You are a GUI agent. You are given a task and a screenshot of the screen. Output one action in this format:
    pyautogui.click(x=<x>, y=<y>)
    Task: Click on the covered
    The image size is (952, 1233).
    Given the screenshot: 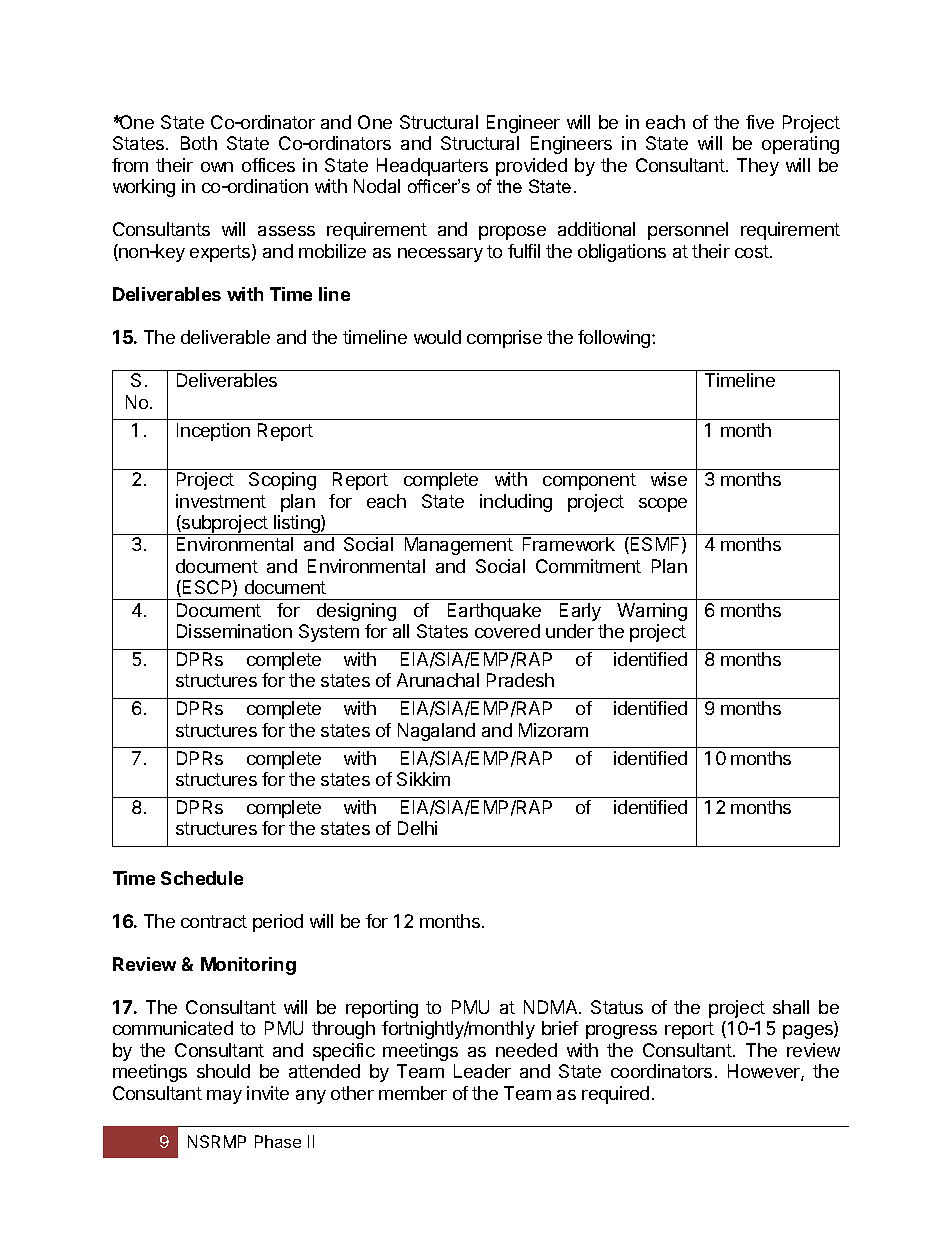 What is the action you would take?
    pyautogui.click(x=507, y=631)
